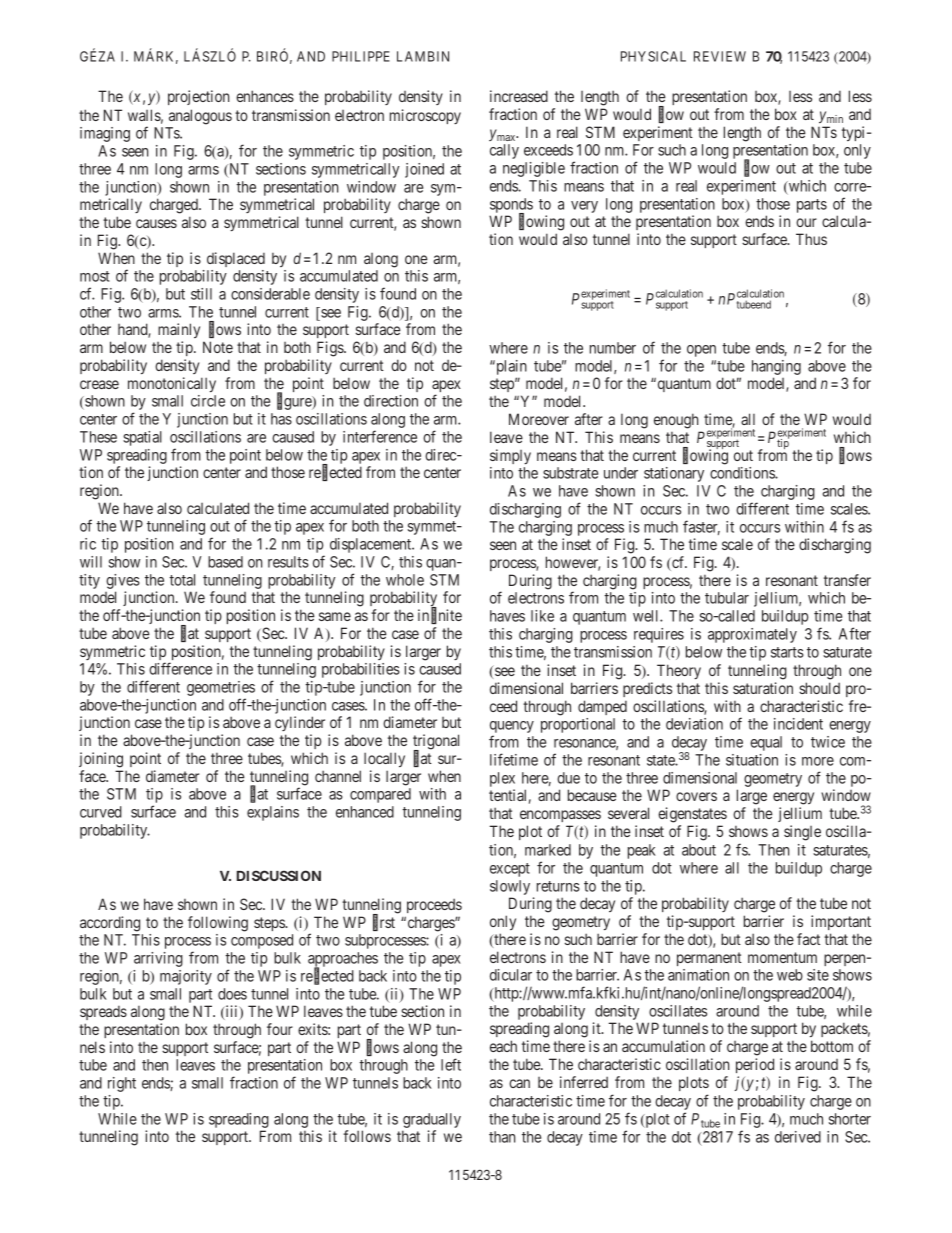  Describe the element at coordinates (440, 616) in the screenshot. I see `infinite` at that location.
